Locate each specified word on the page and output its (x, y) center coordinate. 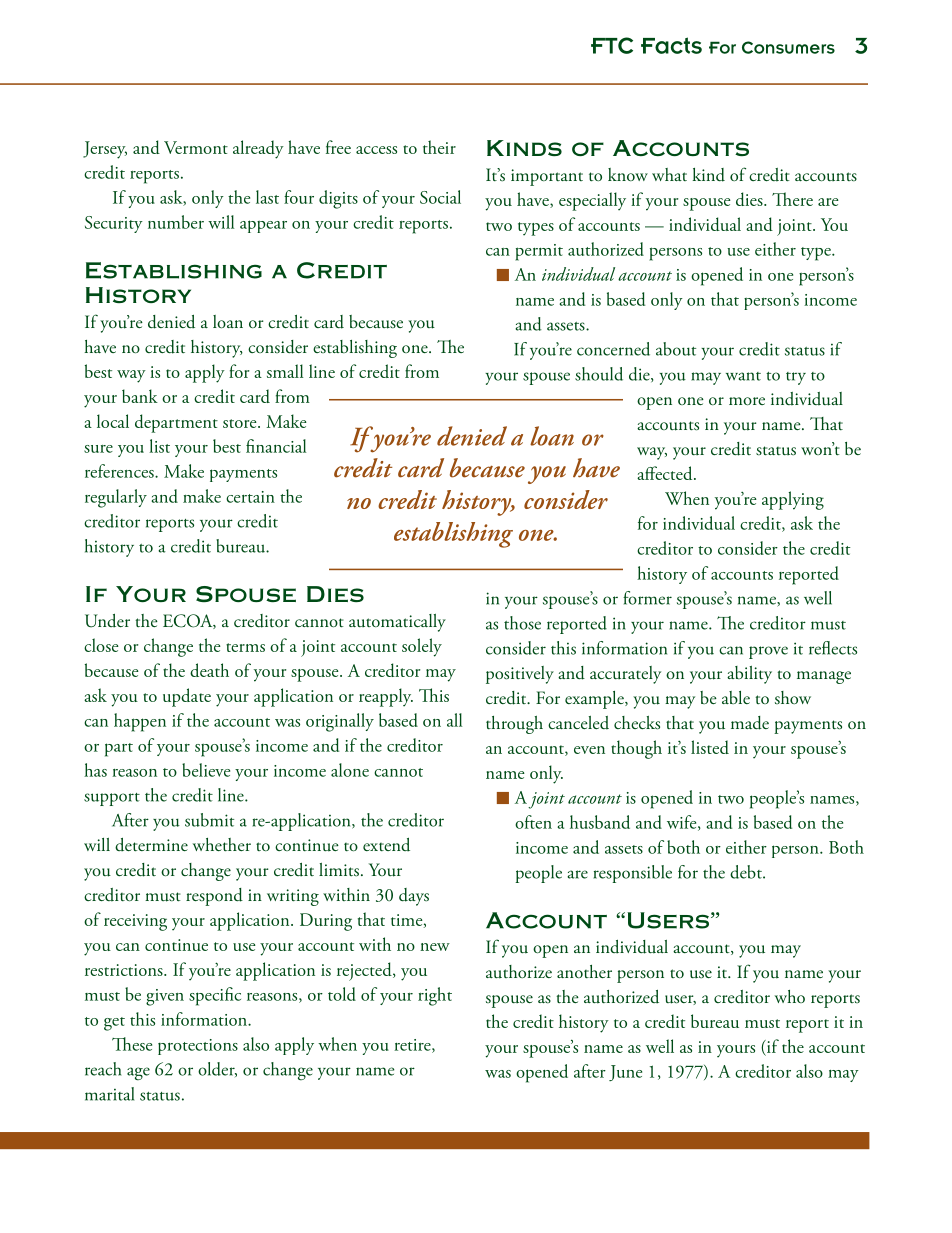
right (435, 996)
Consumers (788, 47)
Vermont (196, 147)
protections (198, 1047)
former (647, 598)
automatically (397, 623)
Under (107, 621)
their (439, 147)
